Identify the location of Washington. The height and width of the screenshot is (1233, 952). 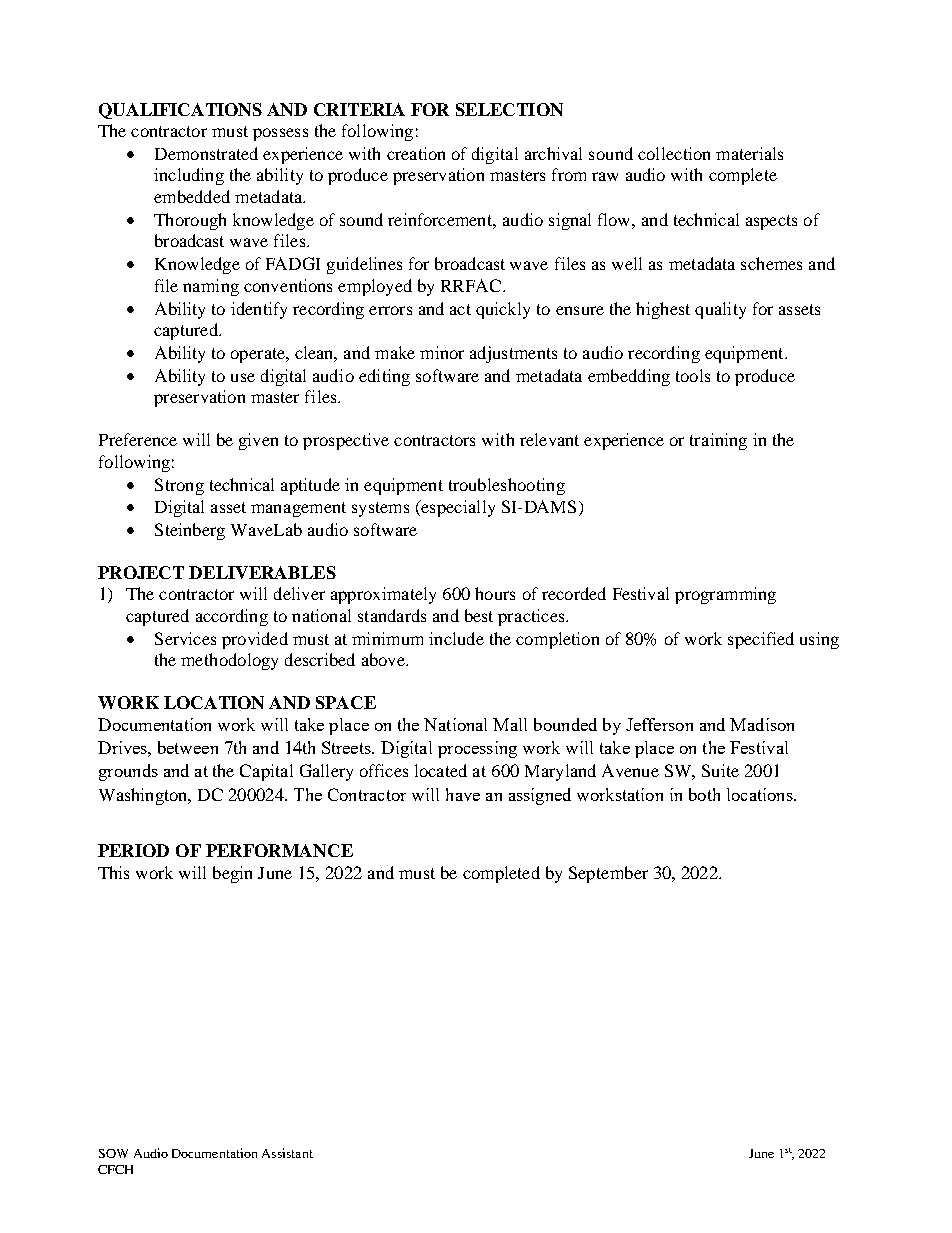
(144, 796).
